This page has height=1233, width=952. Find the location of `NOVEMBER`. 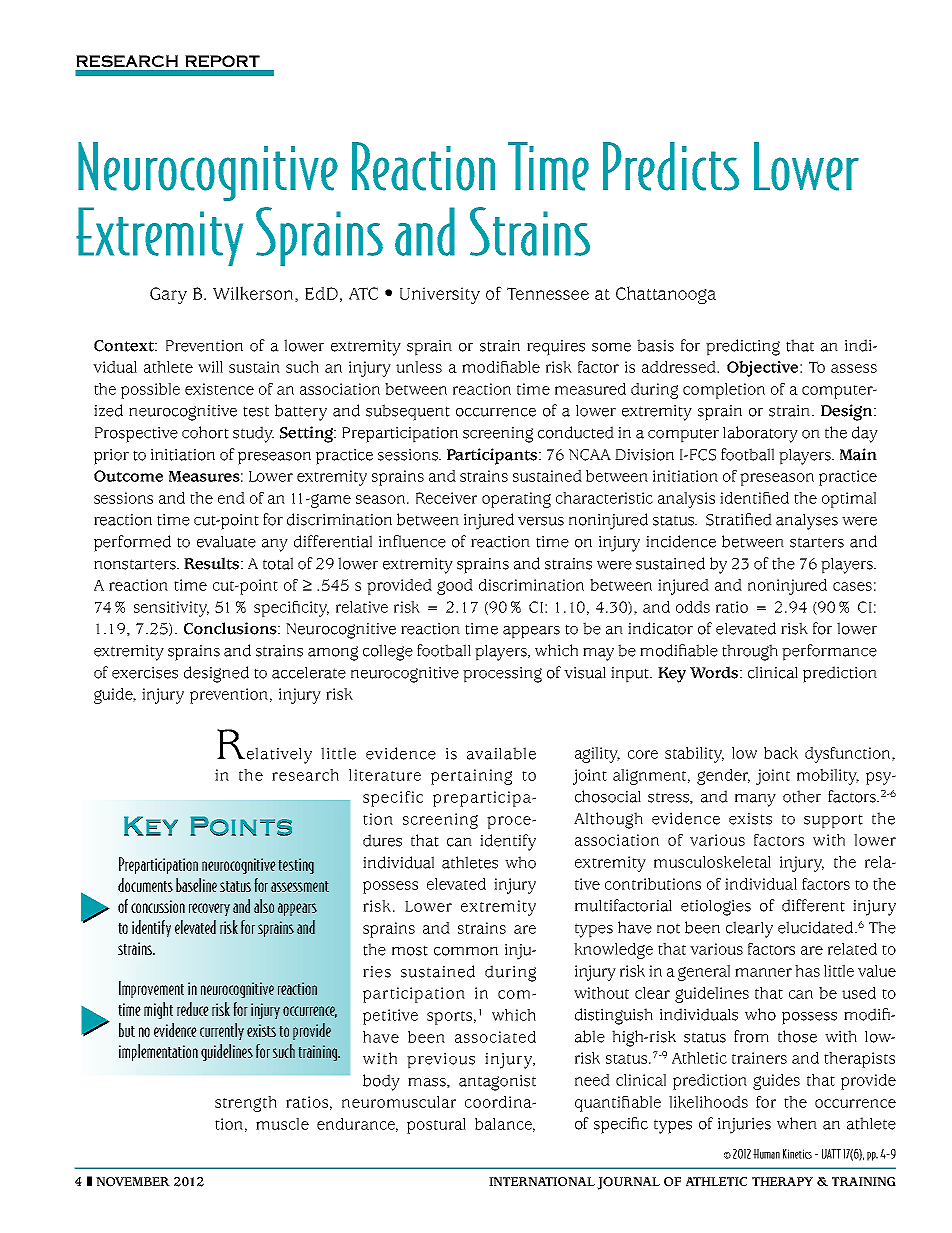

NOVEMBER is located at coordinates (133, 1182).
